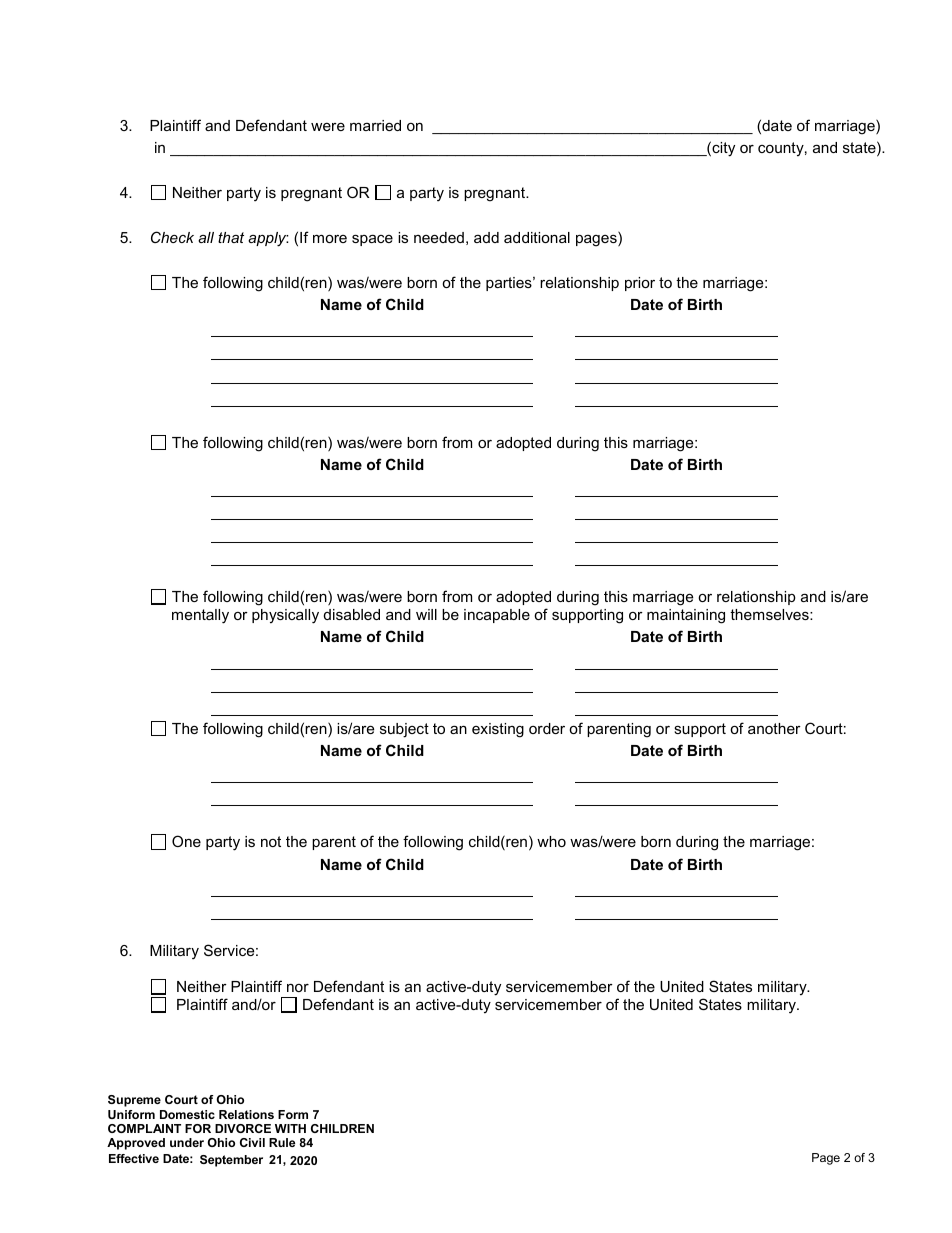 This image has width=952, height=1233. I want to click on will, so click(426, 614).
